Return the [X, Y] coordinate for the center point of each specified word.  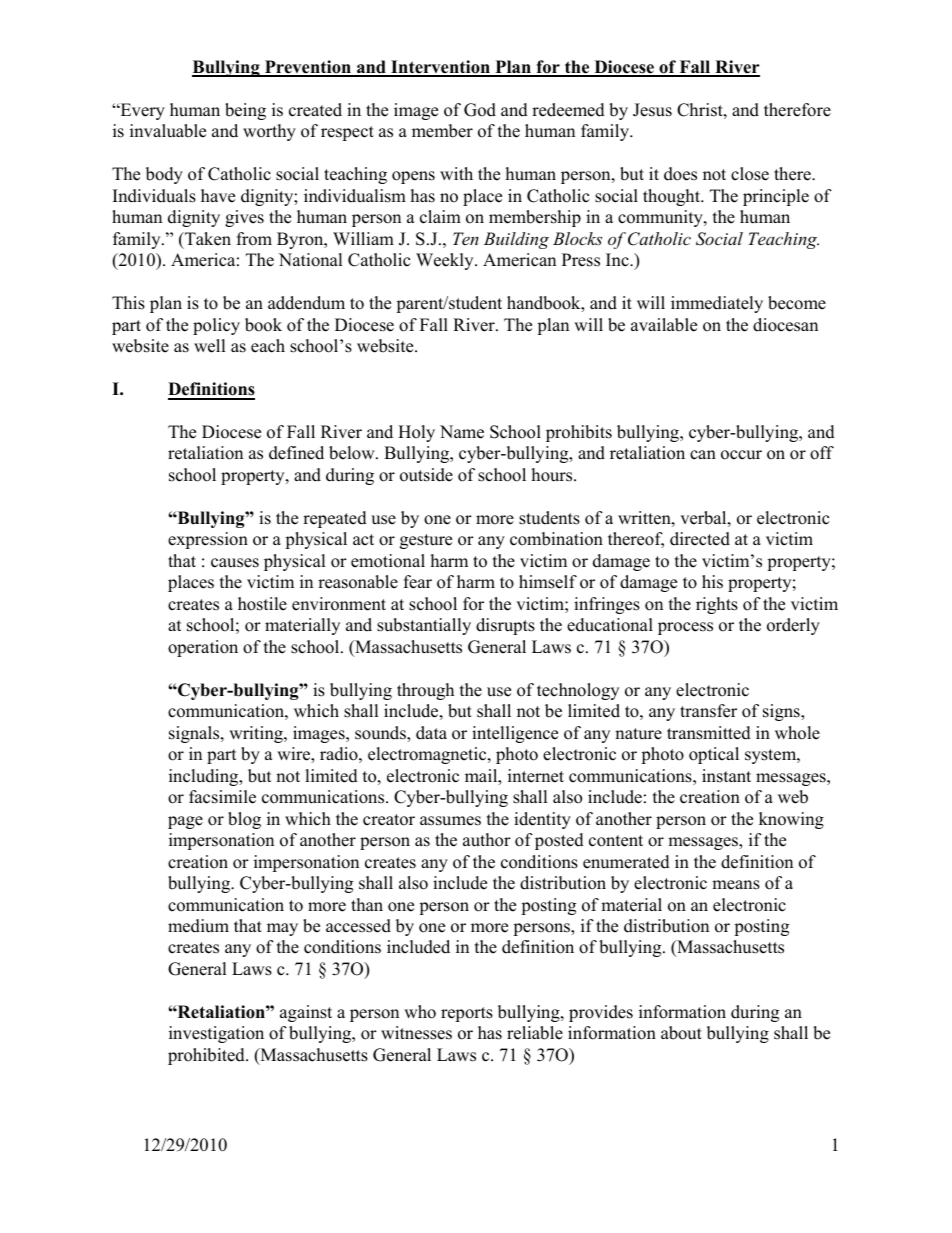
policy [216, 326]
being [245, 111]
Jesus [652, 110]
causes [235, 563]
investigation [216, 1034]
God [480, 110]
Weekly [446, 261]
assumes [450, 821]
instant [726, 776]
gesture [426, 541]
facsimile [222, 797]
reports [467, 1014]
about [681, 1033]
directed [700, 539]
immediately [717, 304]
